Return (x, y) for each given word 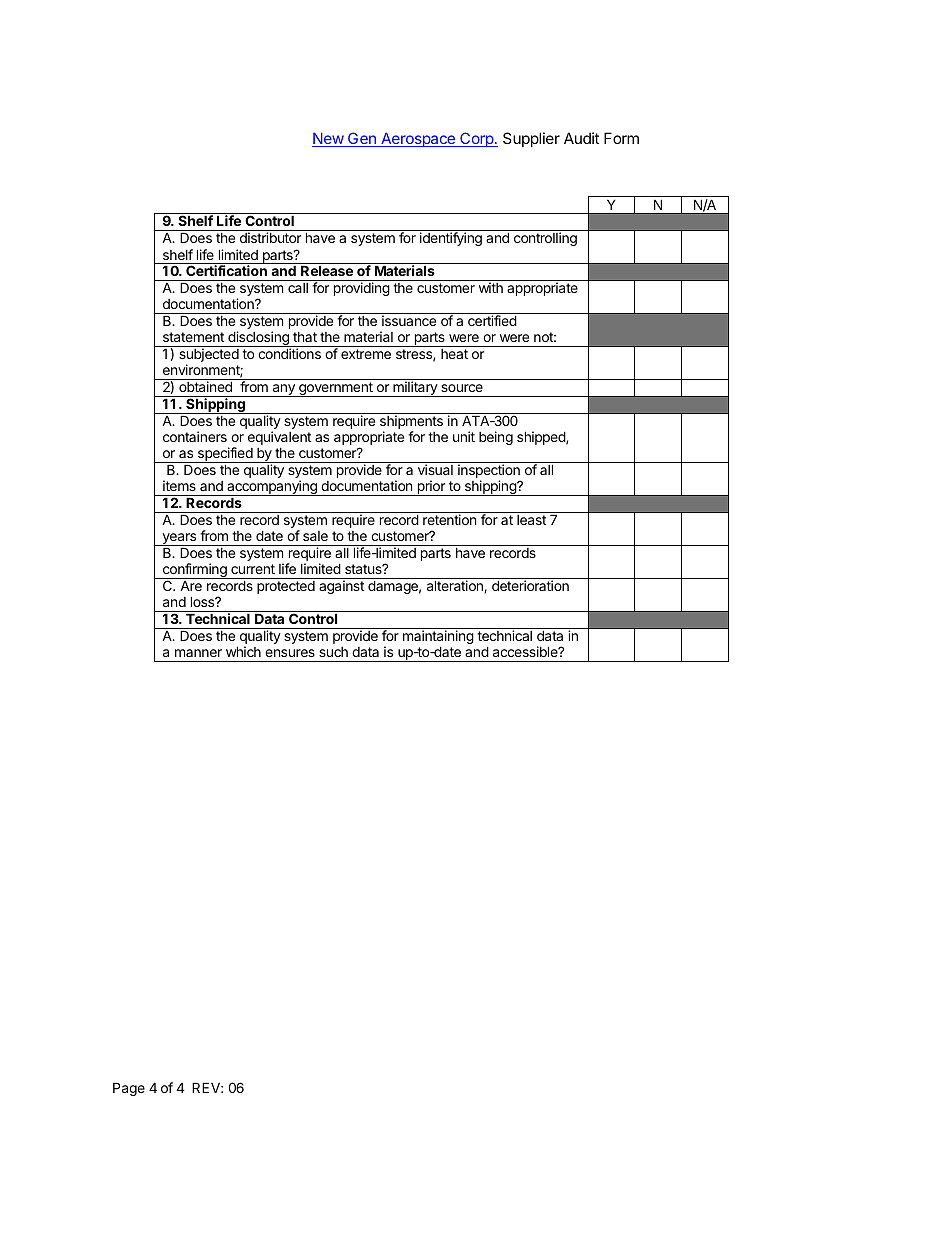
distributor (270, 237)
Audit (581, 138)
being (496, 438)
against (341, 587)
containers (195, 436)
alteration (456, 586)
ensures (290, 653)
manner (198, 653)
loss (204, 601)
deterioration (530, 585)
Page (129, 1089)
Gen (362, 139)
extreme (366, 354)
